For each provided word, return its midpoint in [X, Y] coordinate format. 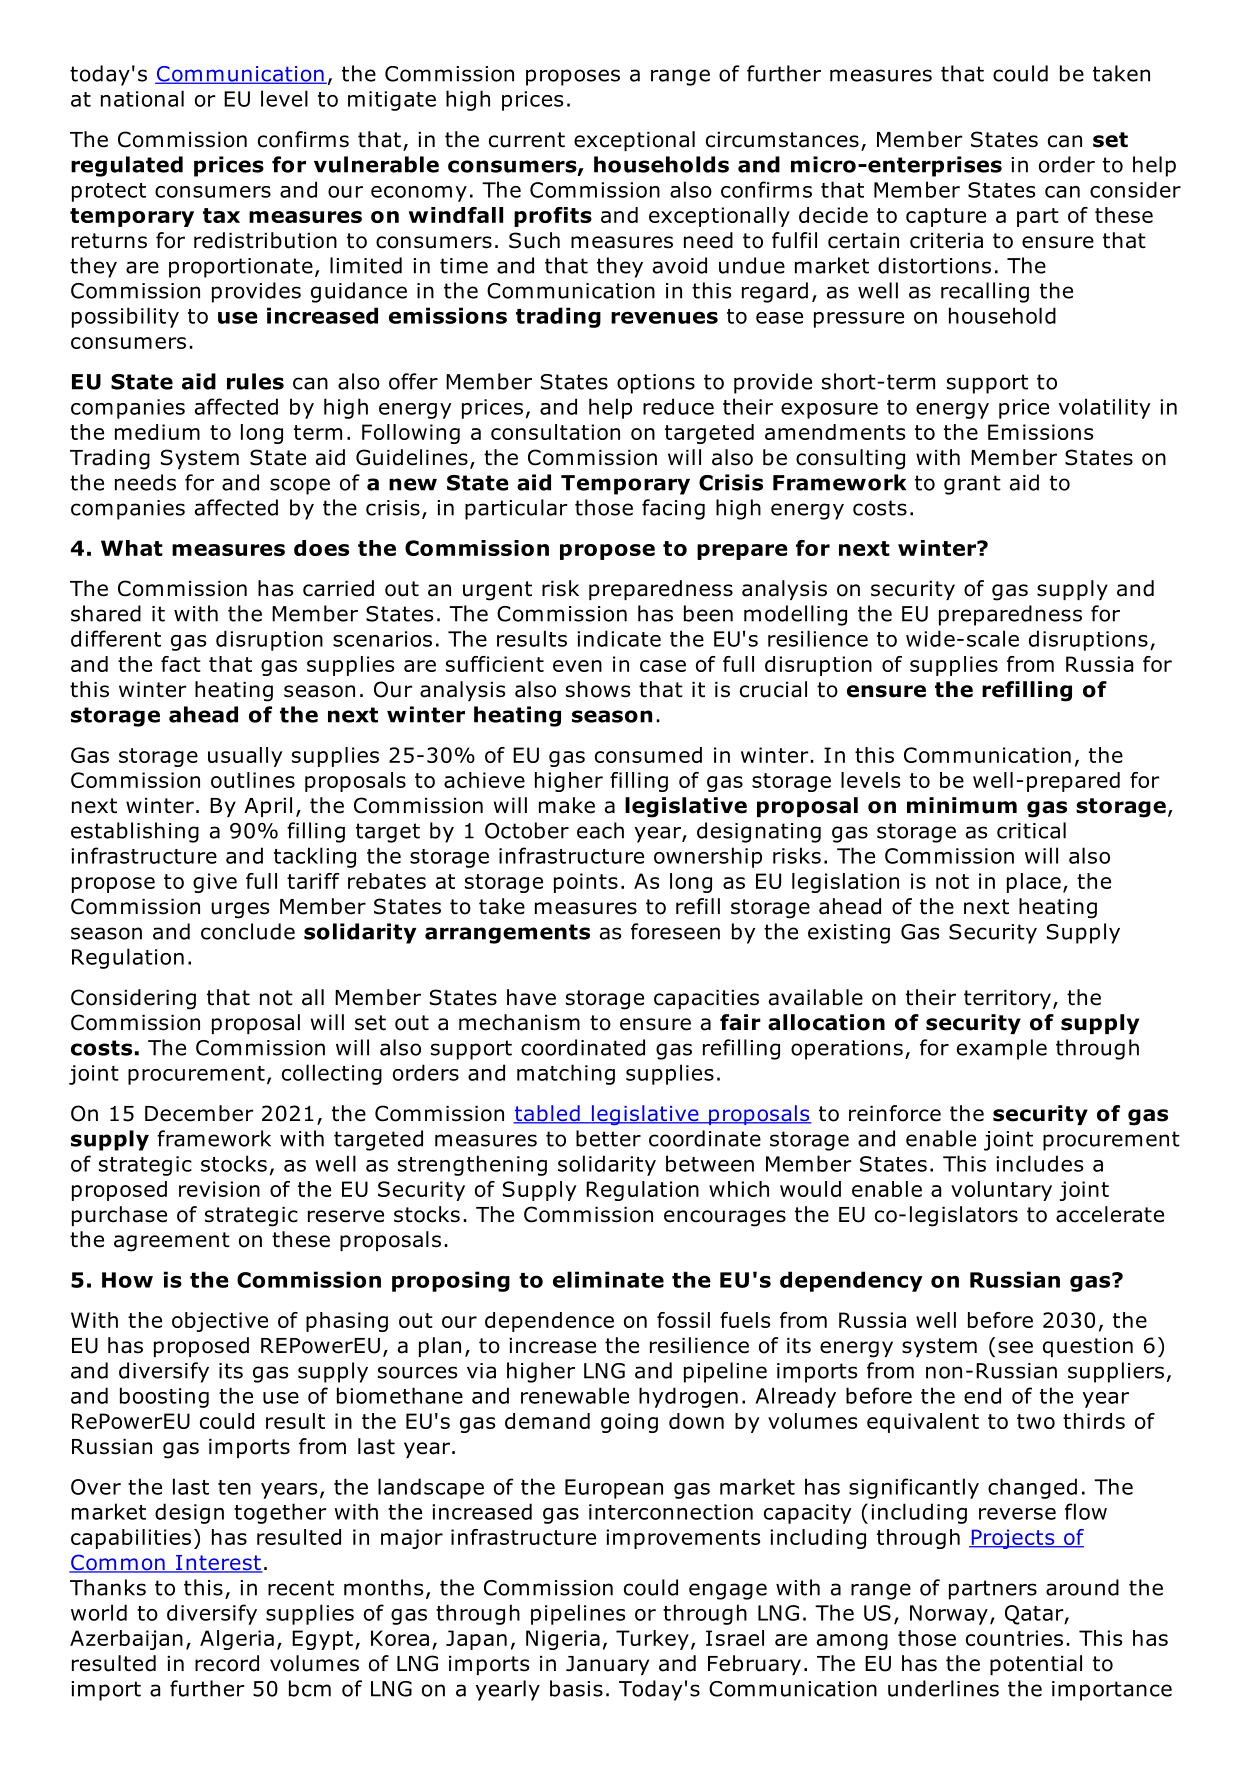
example [1002, 1049]
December [199, 1113]
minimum [962, 805]
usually [245, 757]
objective [220, 1322]
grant [972, 485]
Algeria [237, 1640]
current [527, 140]
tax [221, 215]
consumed [648, 755]
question [1088, 1347]
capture [946, 217]
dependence [549, 1322]
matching [566, 1074]
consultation [555, 432]
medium [157, 432]
